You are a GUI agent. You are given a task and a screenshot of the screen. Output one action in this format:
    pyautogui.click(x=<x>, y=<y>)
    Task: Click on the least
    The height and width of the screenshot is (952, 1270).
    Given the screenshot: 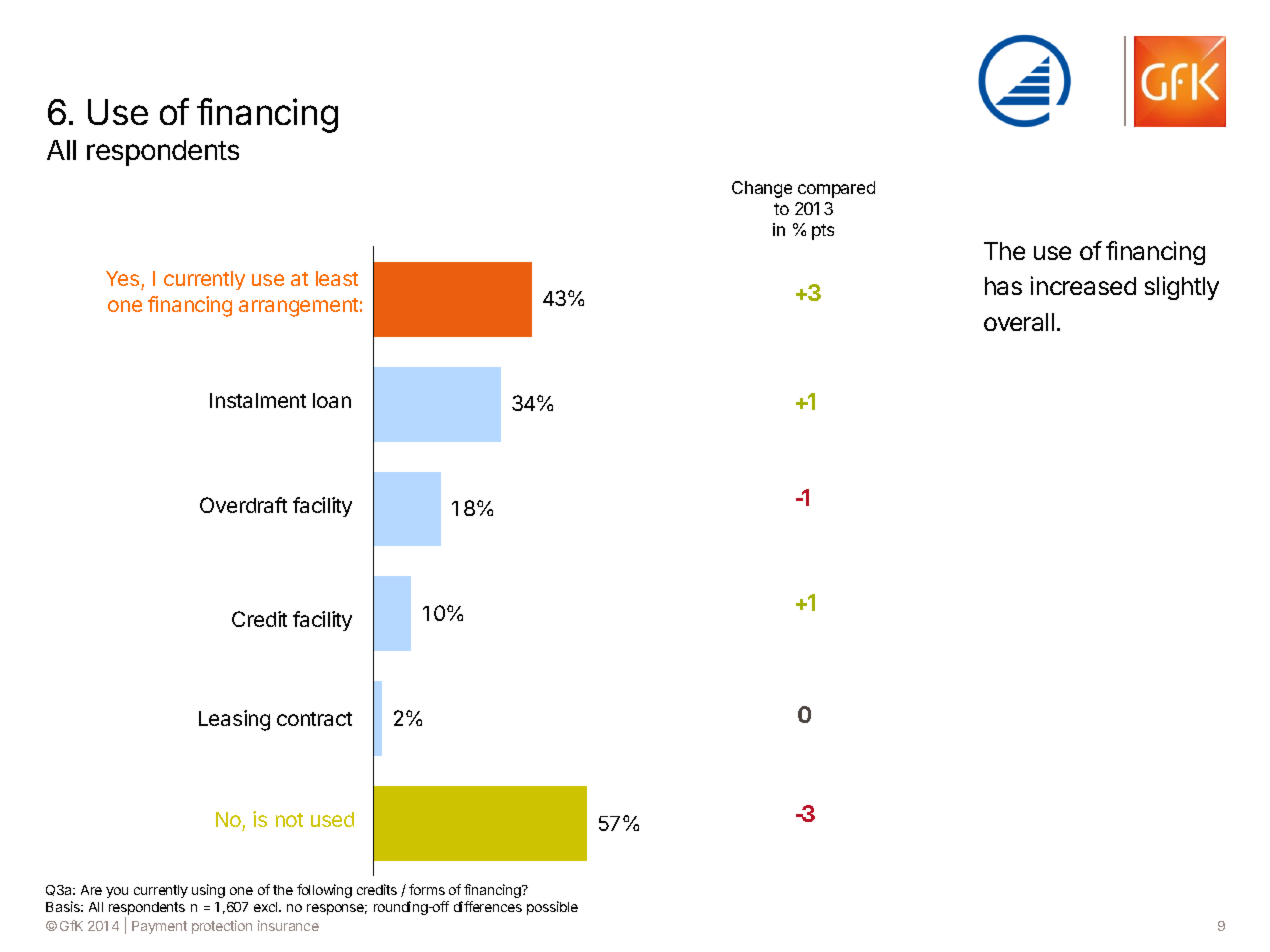 What is the action you would take?
    pyautogui.click(x=337, y=278)
